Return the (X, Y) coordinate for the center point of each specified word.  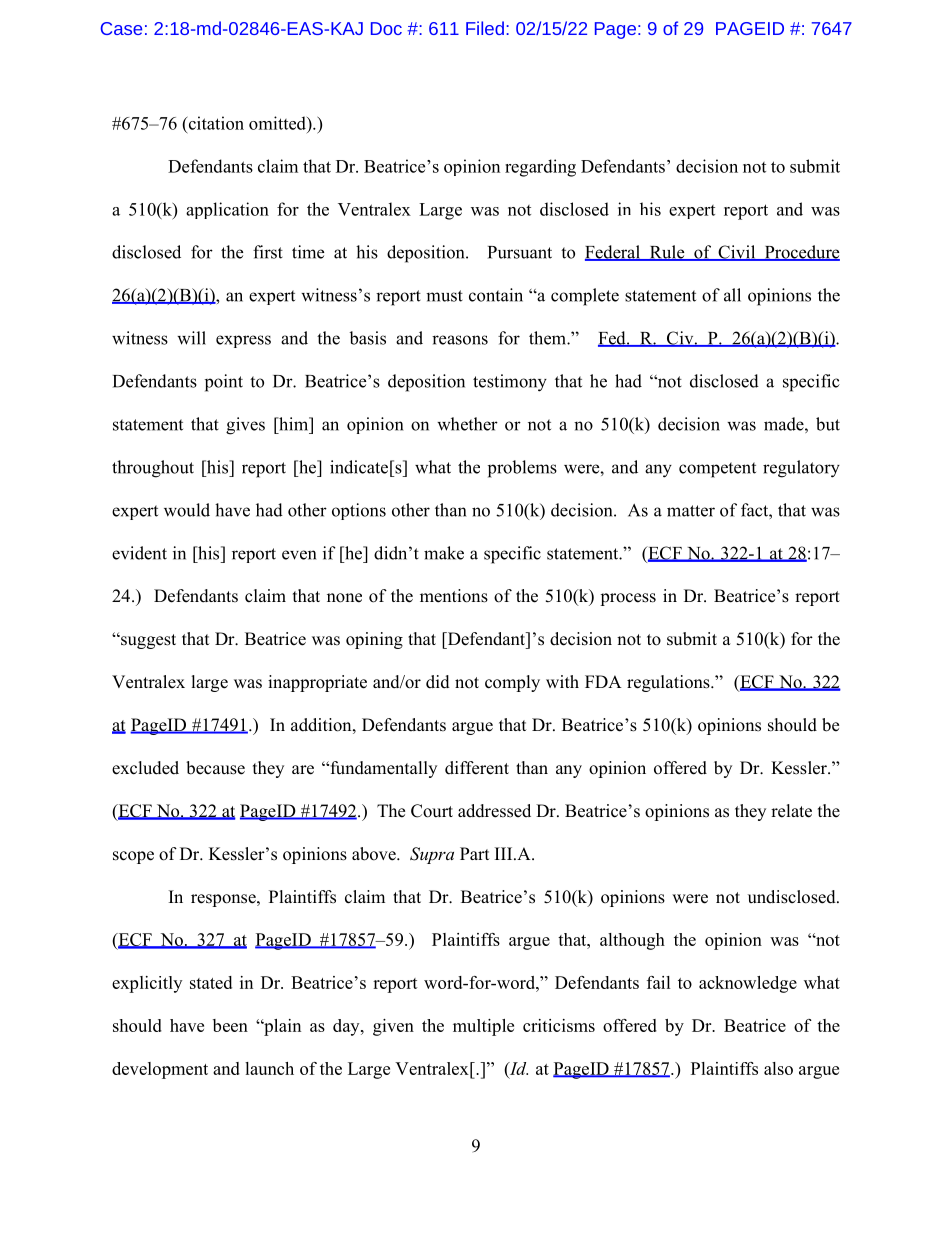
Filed (485, 28)
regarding (540, 168)
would (187, 510)
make (444, 553)
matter (691, 511)
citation (215, 123)
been (230, 1025)
